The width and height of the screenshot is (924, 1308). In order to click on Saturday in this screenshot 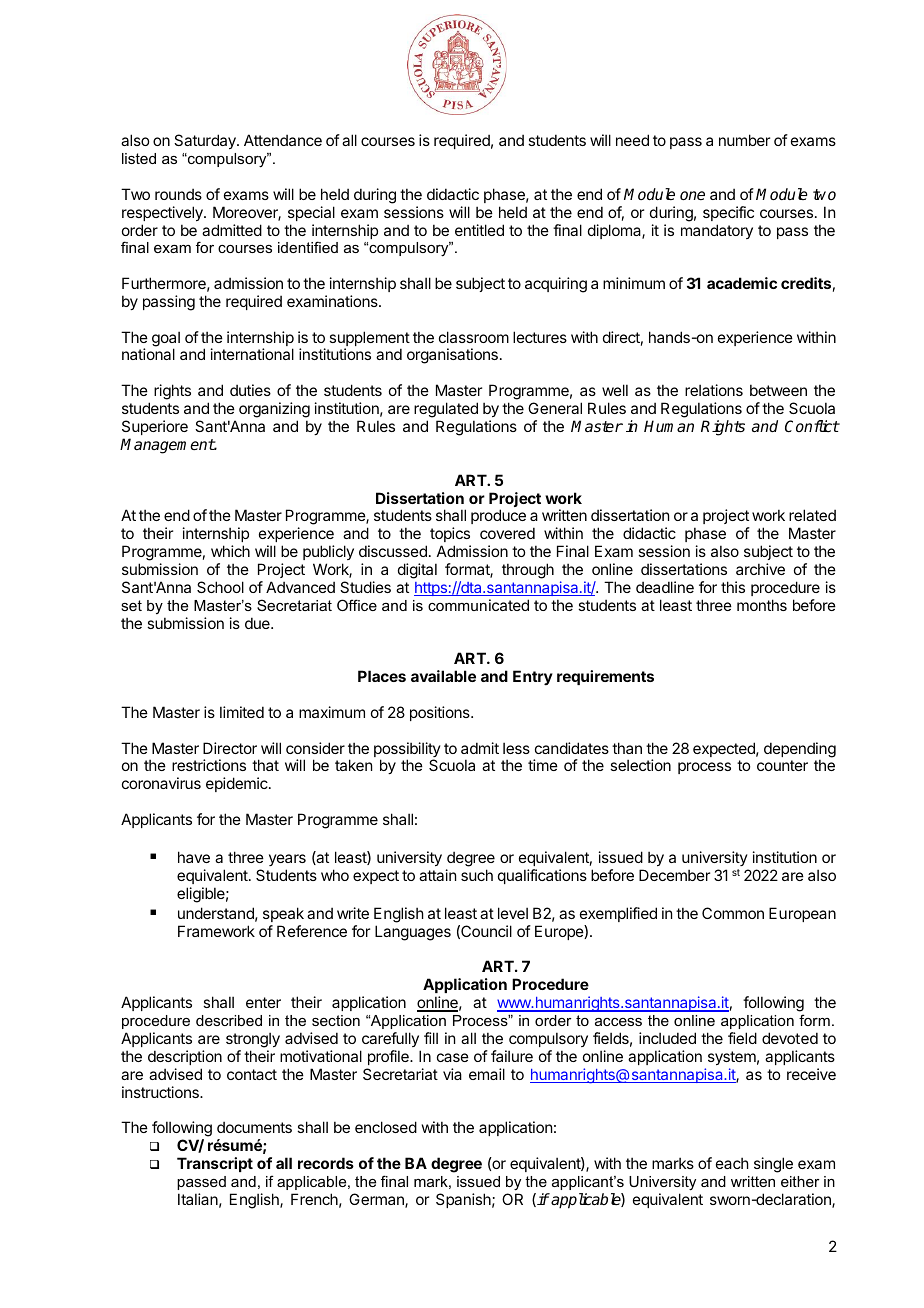, I will do `click(206, 141)`.
